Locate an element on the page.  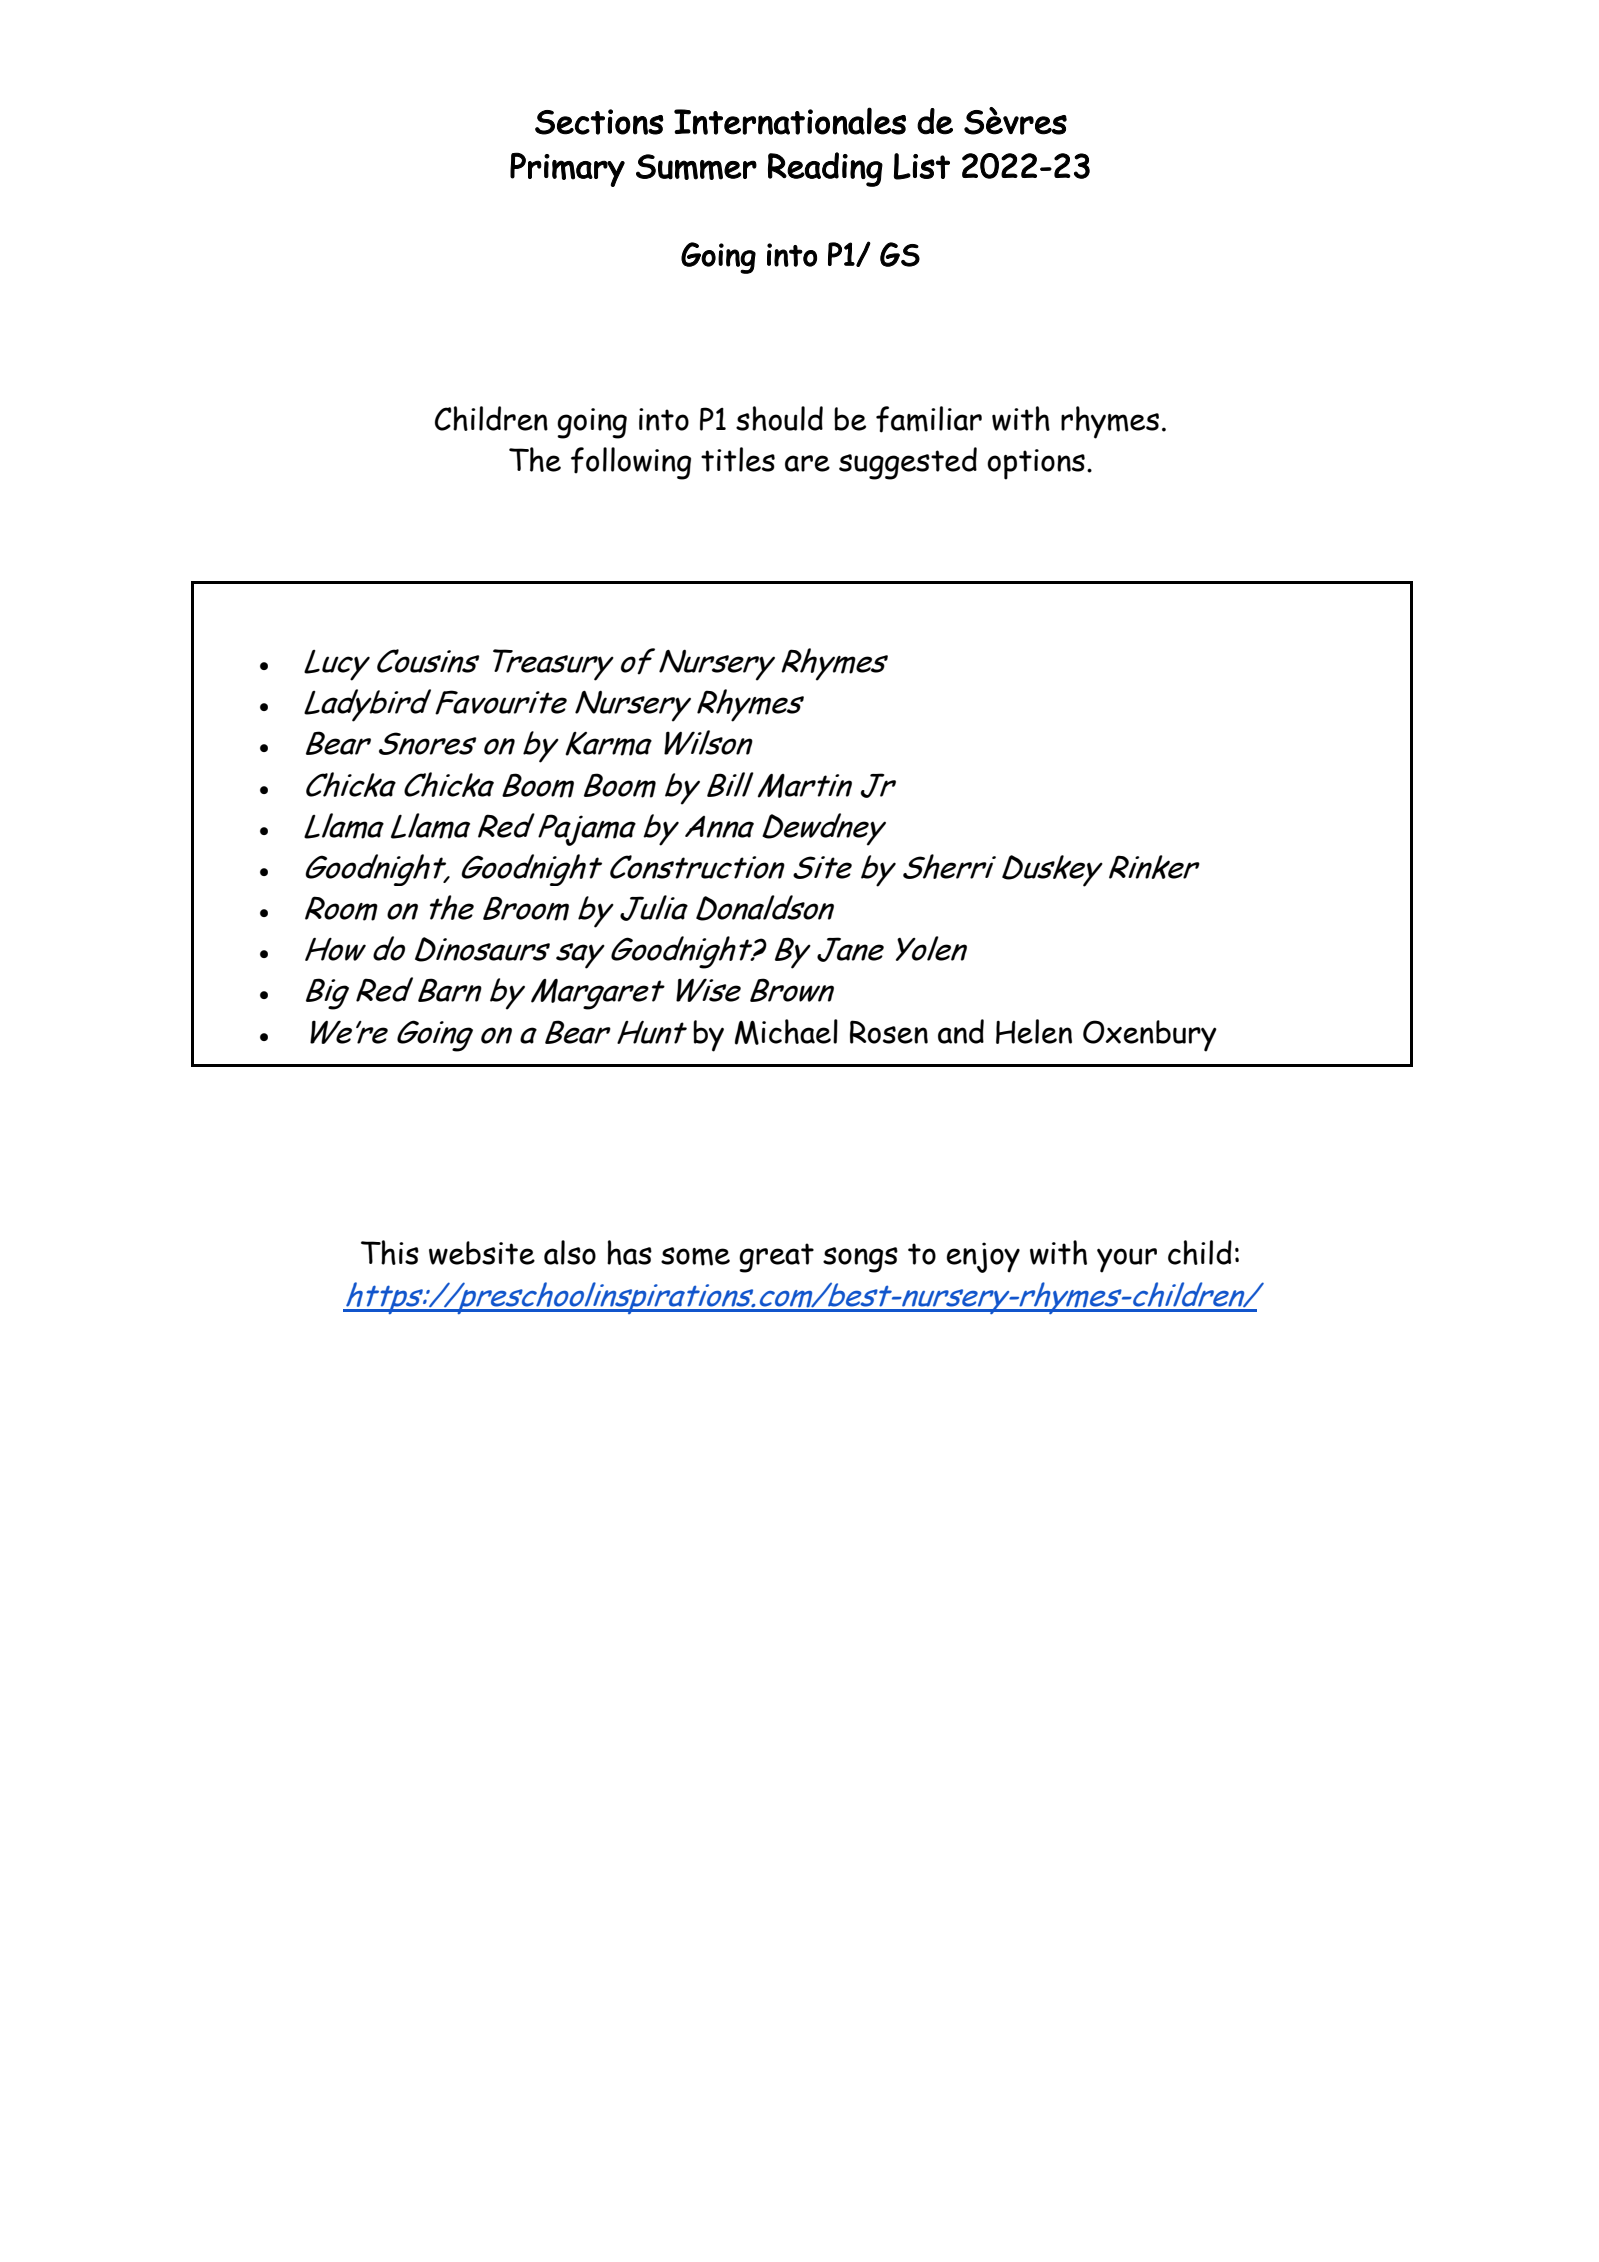
titles is located at coordinates (738, 459).
